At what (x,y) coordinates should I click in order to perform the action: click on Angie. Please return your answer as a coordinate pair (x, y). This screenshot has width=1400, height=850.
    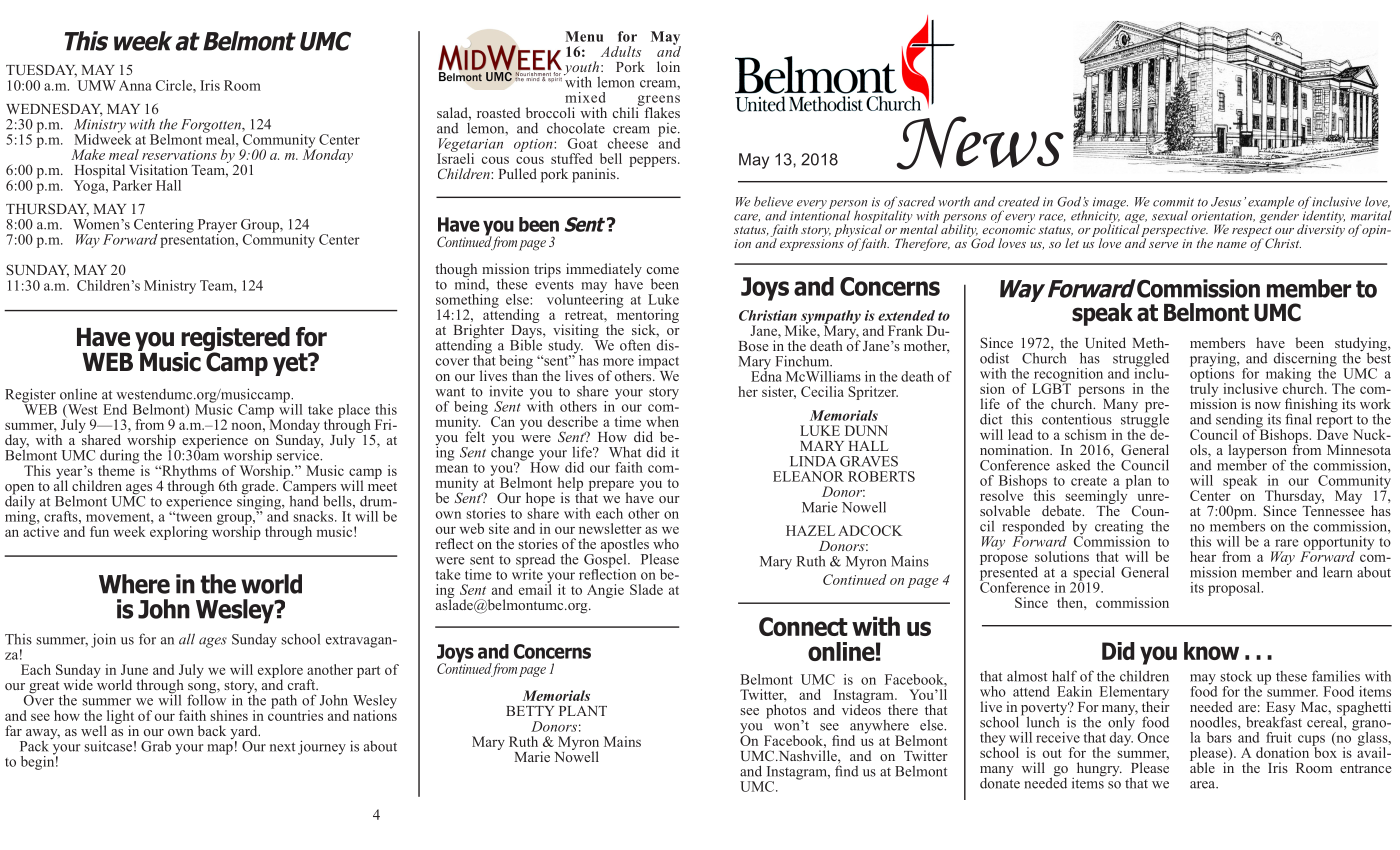
    Looking at the image, I should click on (605, 591).
